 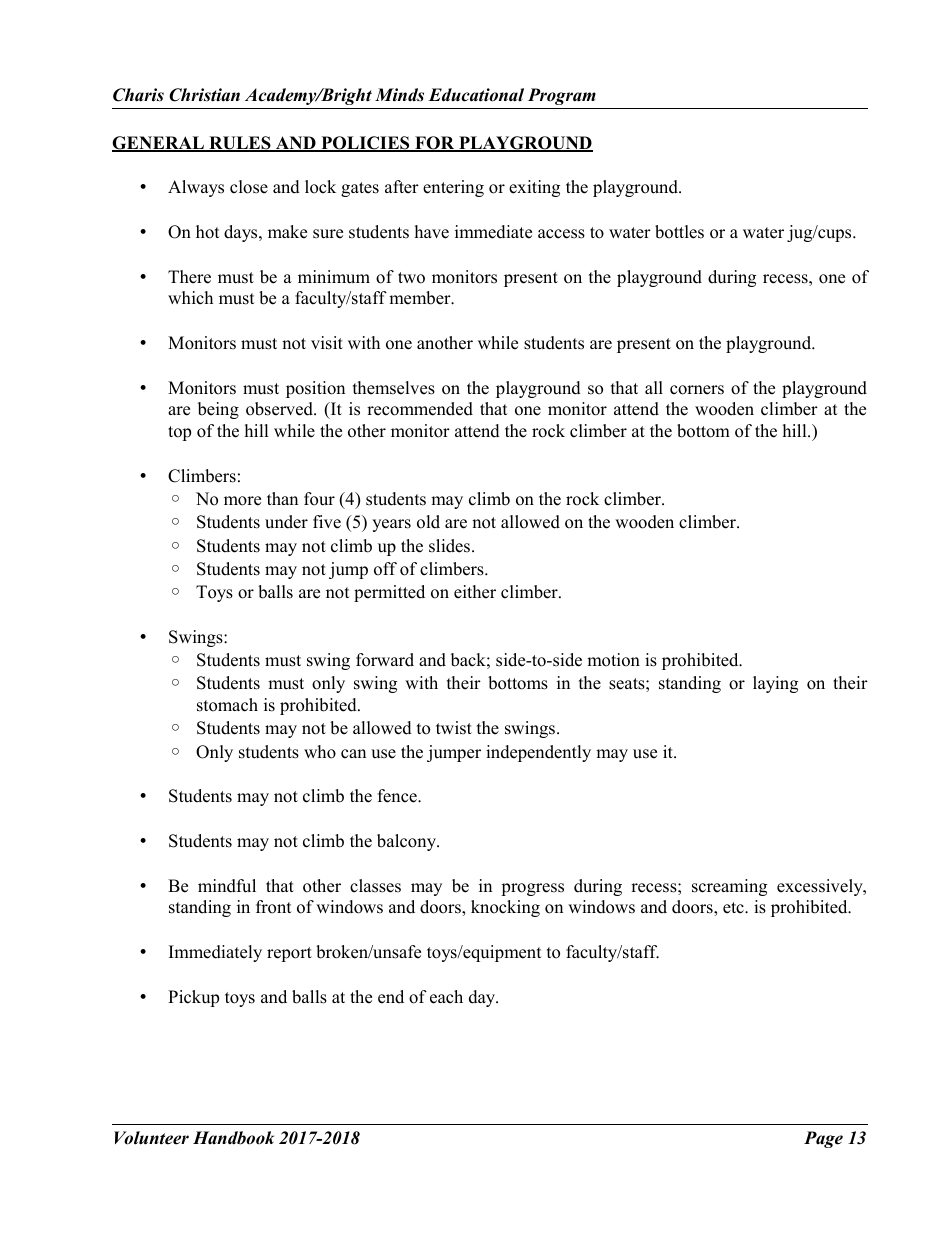 I want to click on RULES, so click(x=240, y=144).
